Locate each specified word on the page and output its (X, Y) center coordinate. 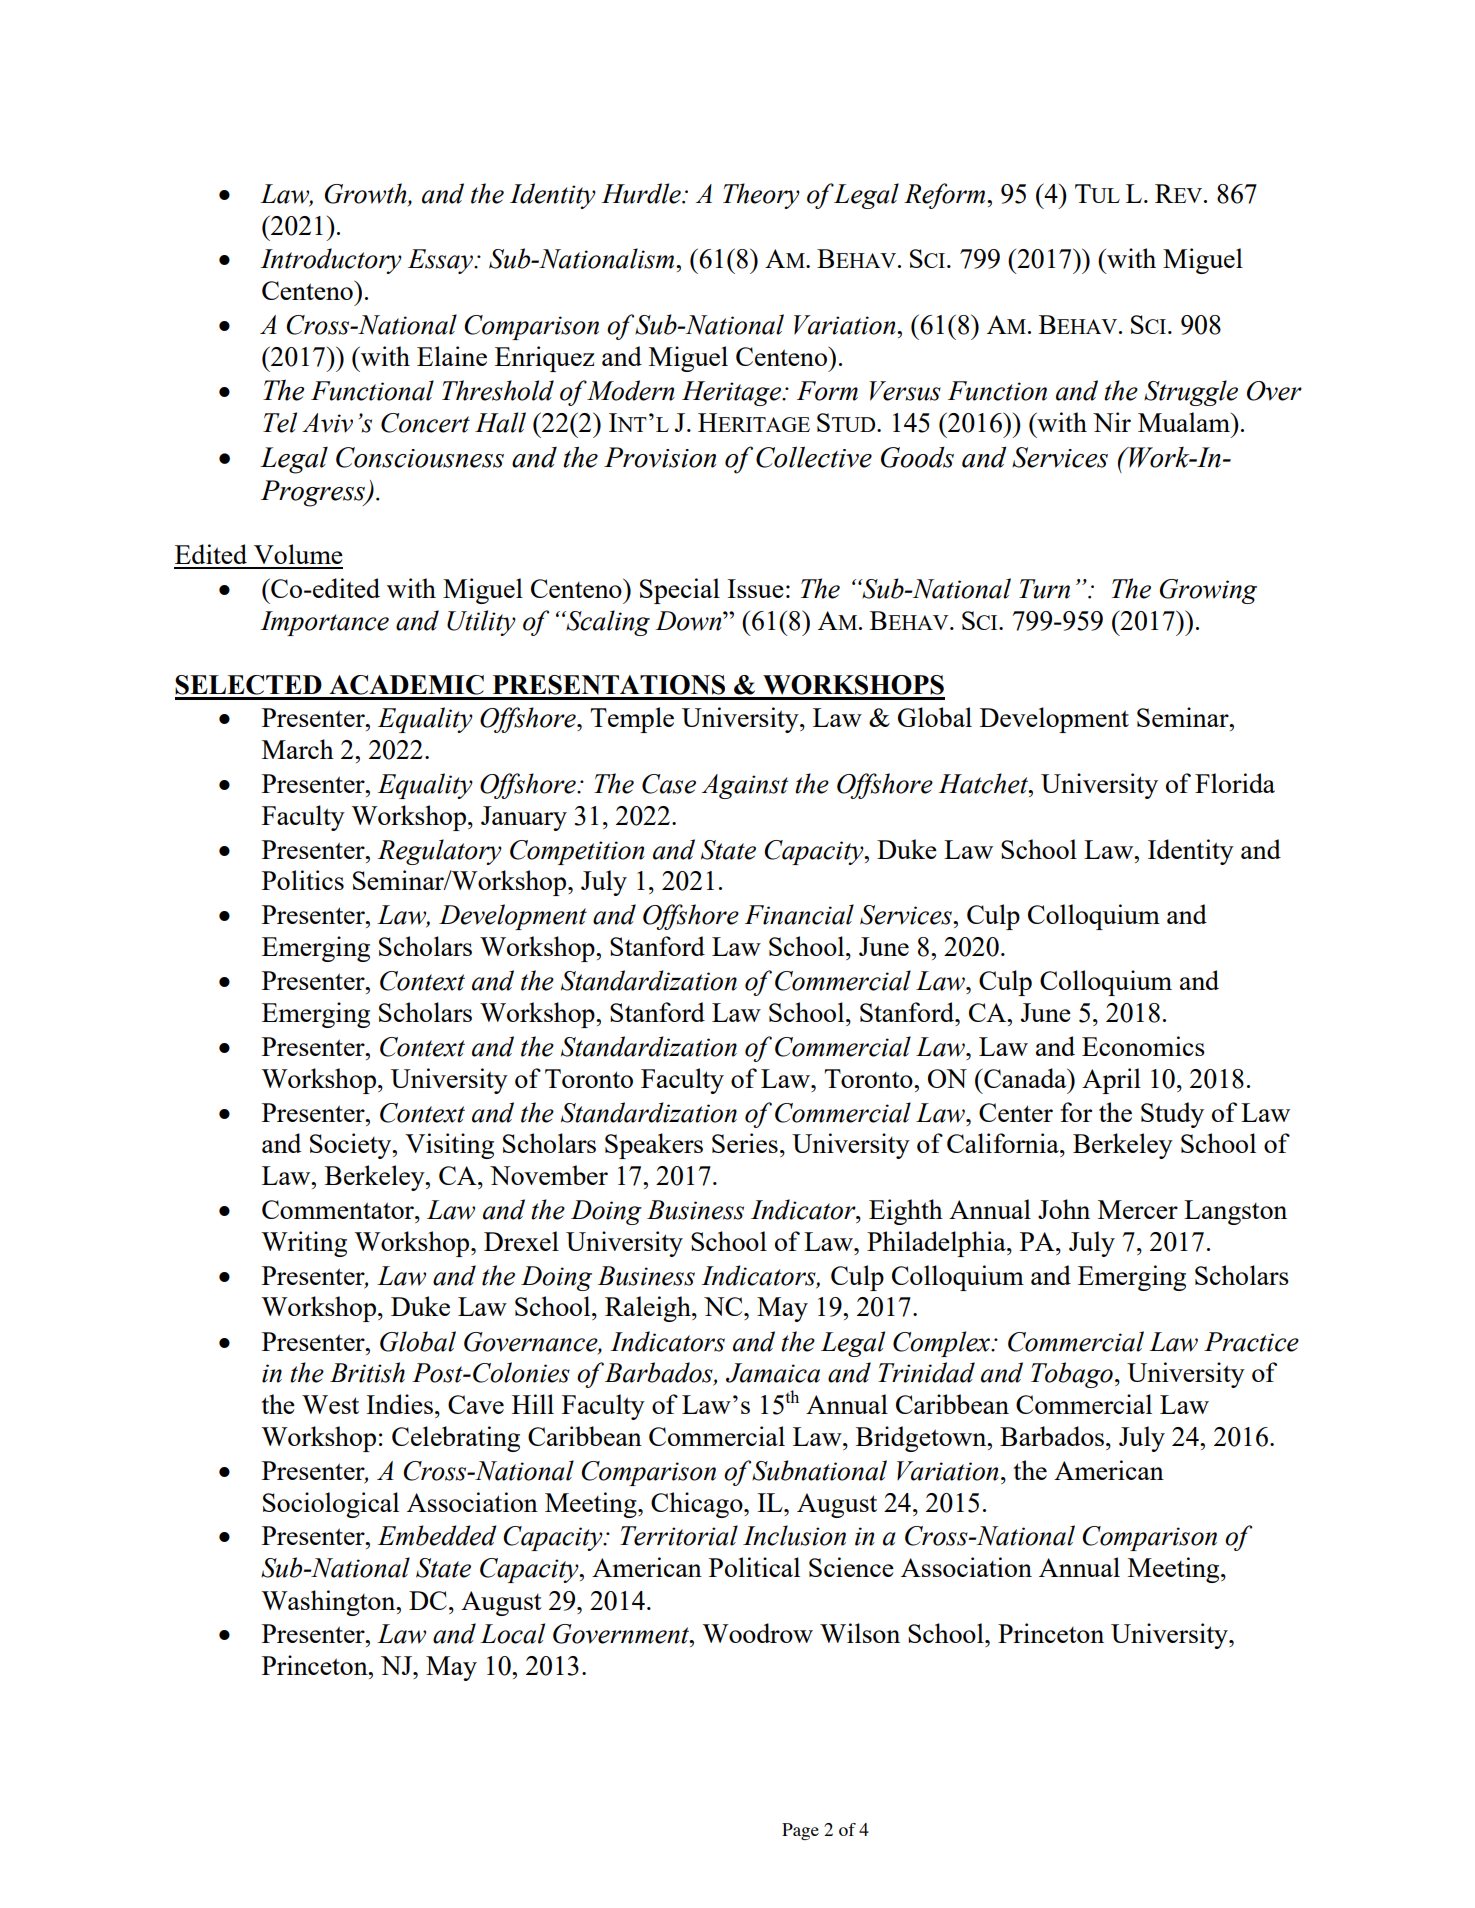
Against (745, 786)
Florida (1235, 783)
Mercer (1138, 1209)
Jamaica (773, 1373)
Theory (761, 196)
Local (512, 1633)
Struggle (1191, 393)
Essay (441, 261)
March (298, 749)
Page (800, 1831)
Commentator (339, 1209)
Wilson (860, 1633)
